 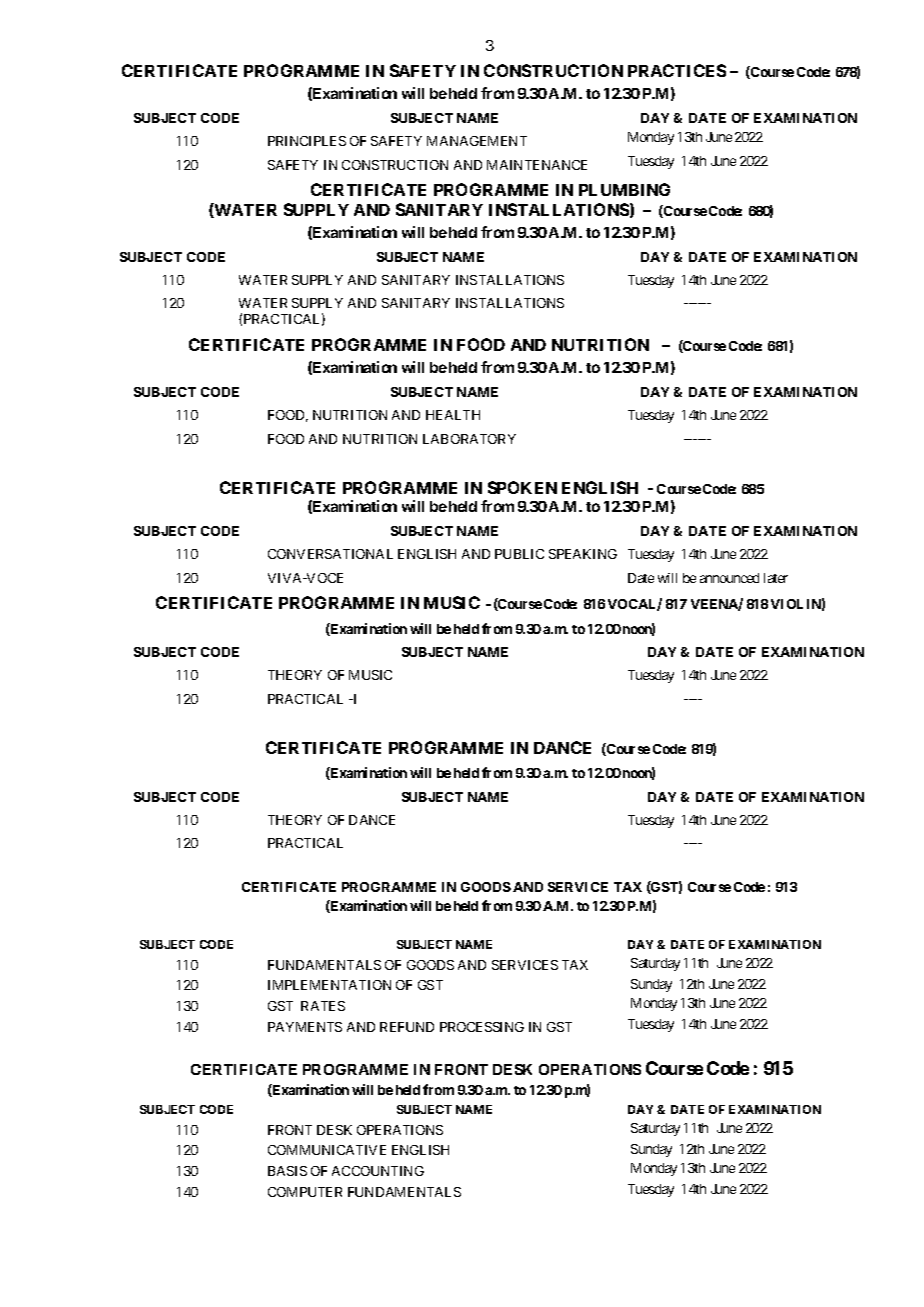 I want to click on MAINTENANCE, so click(x=537, y=165).
